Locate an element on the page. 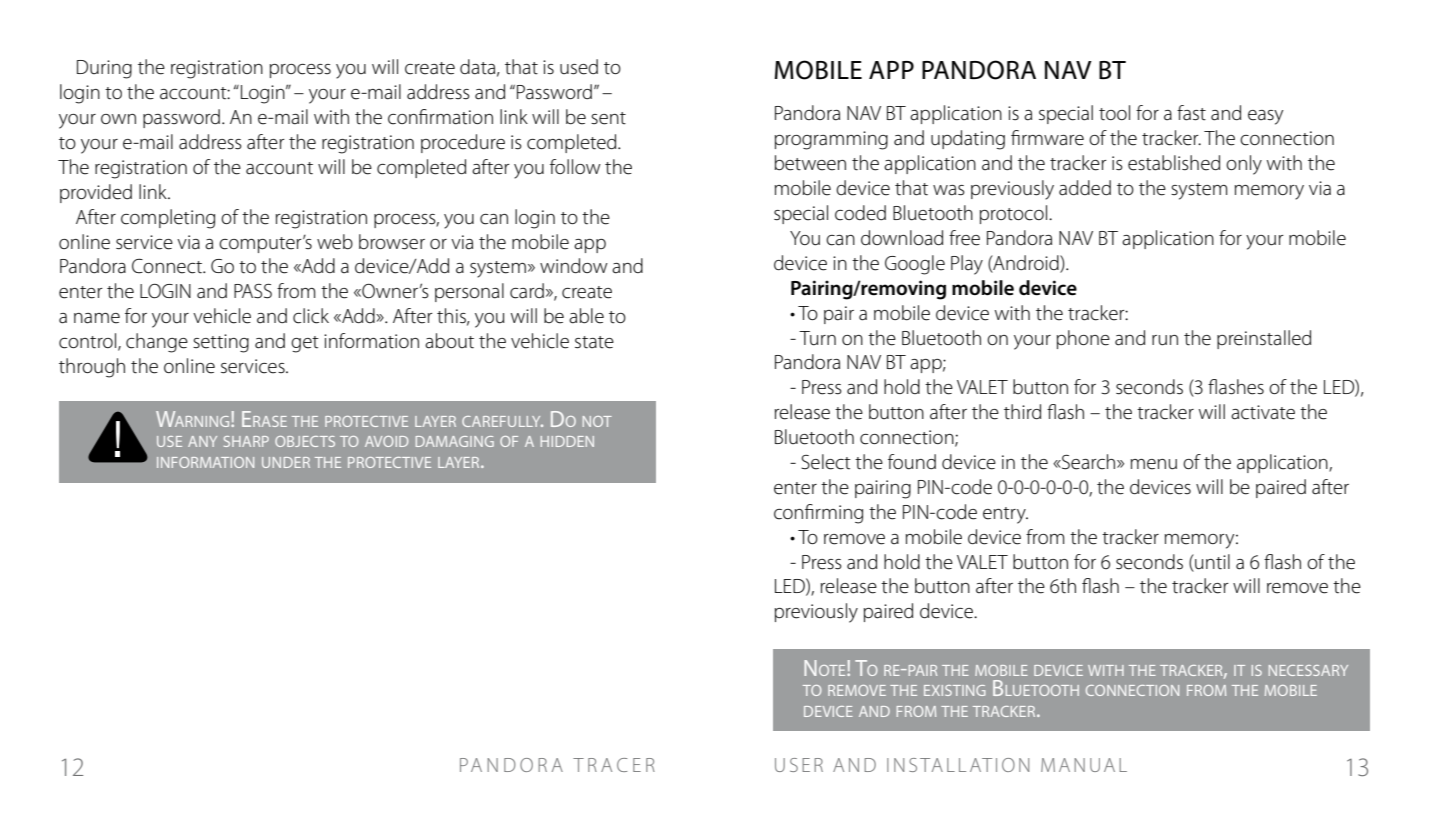  run is located at coordinates (1165, 340).
